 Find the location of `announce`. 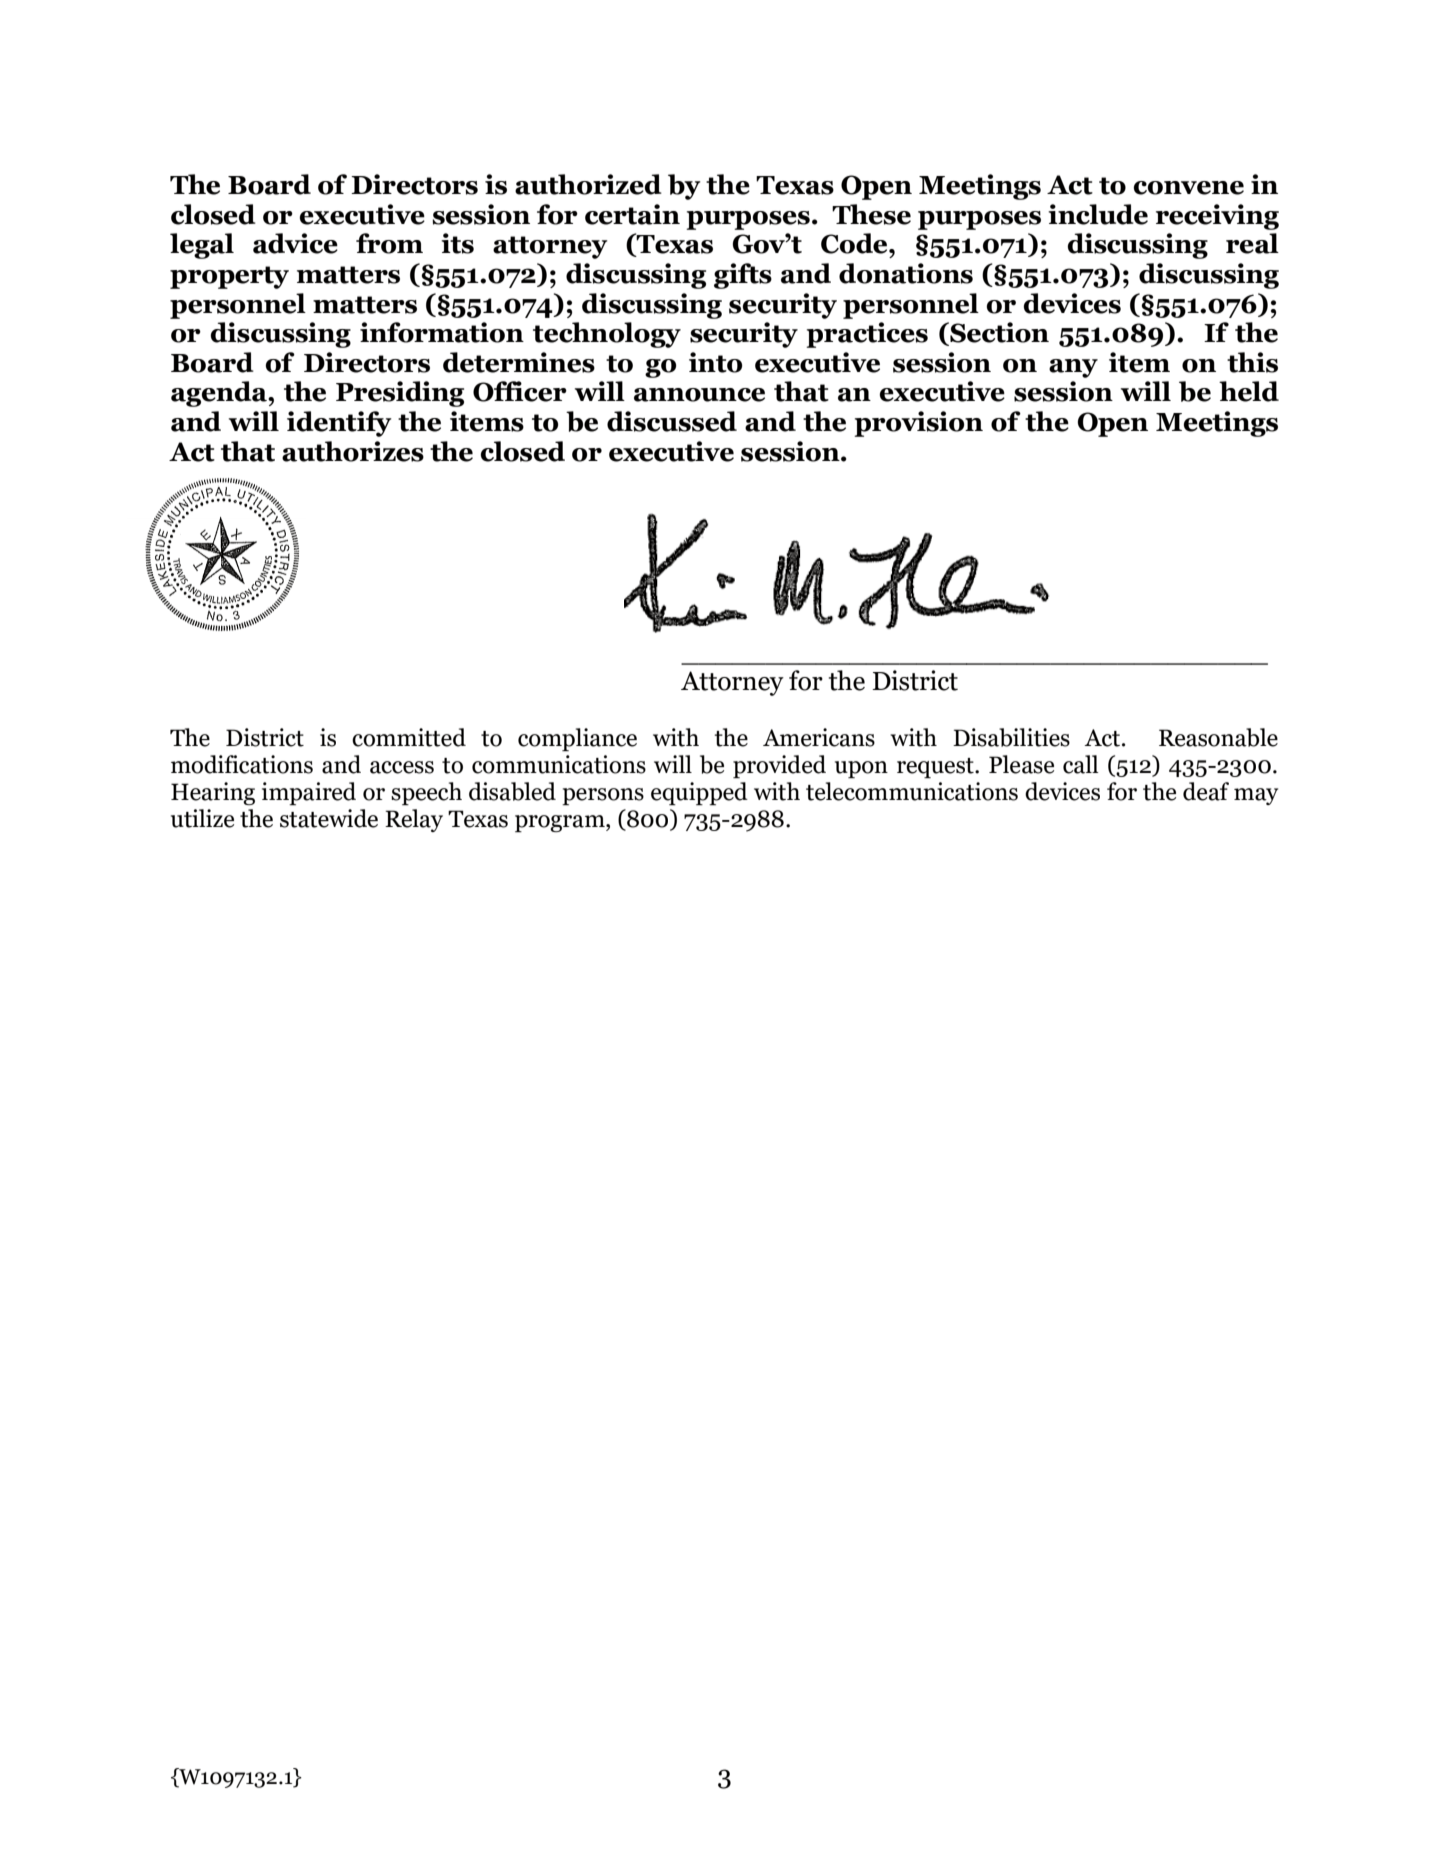

announce is located at coordinates (699, 395).
